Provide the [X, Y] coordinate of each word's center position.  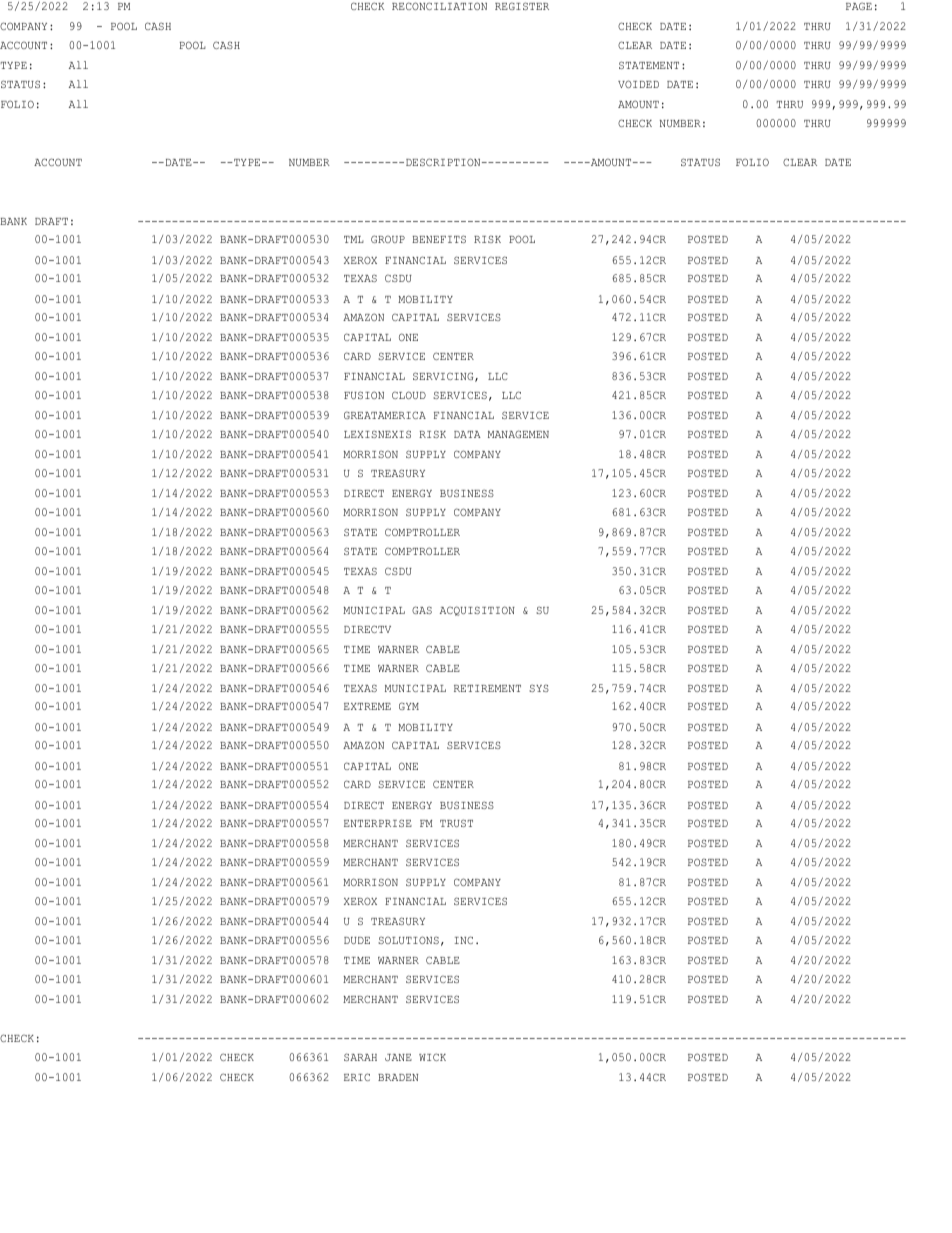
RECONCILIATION [439, 6]
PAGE [859, 6]
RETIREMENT [487, 688]
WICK [432, 1057]
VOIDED [638, 84]
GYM [409, 706]
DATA [467, 434]
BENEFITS [439, 239]
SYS [539, 688]
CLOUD [409, 395]
